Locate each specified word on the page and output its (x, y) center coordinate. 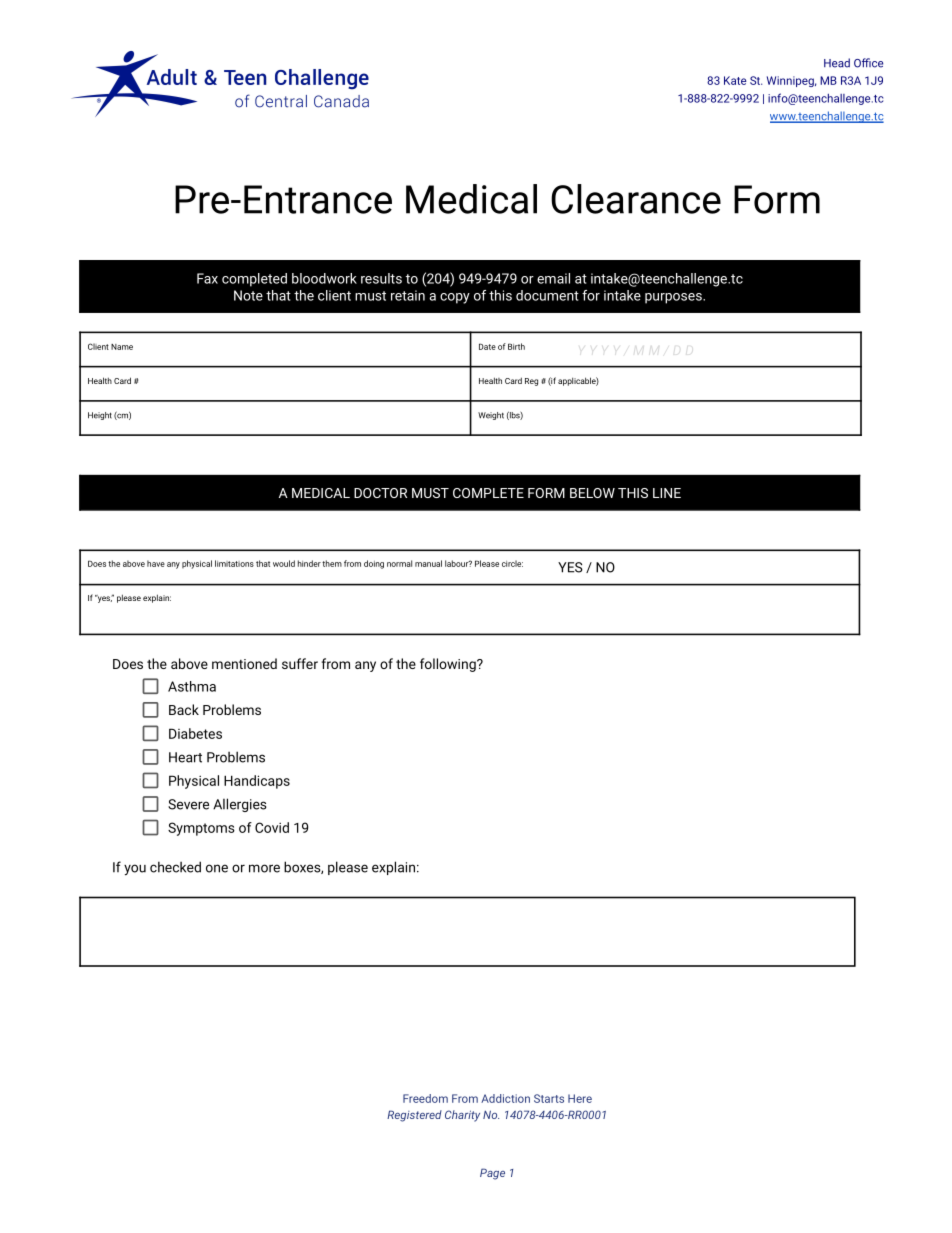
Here (580, 1098)
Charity (462, 1116)
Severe (188, 804)
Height (100, 416)
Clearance (636, 199)
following (449, 665)
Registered (414, 1116)
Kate (735, 80)
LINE (667, 493)
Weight (491, 416)
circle (512, 563)
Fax (207, 278)
